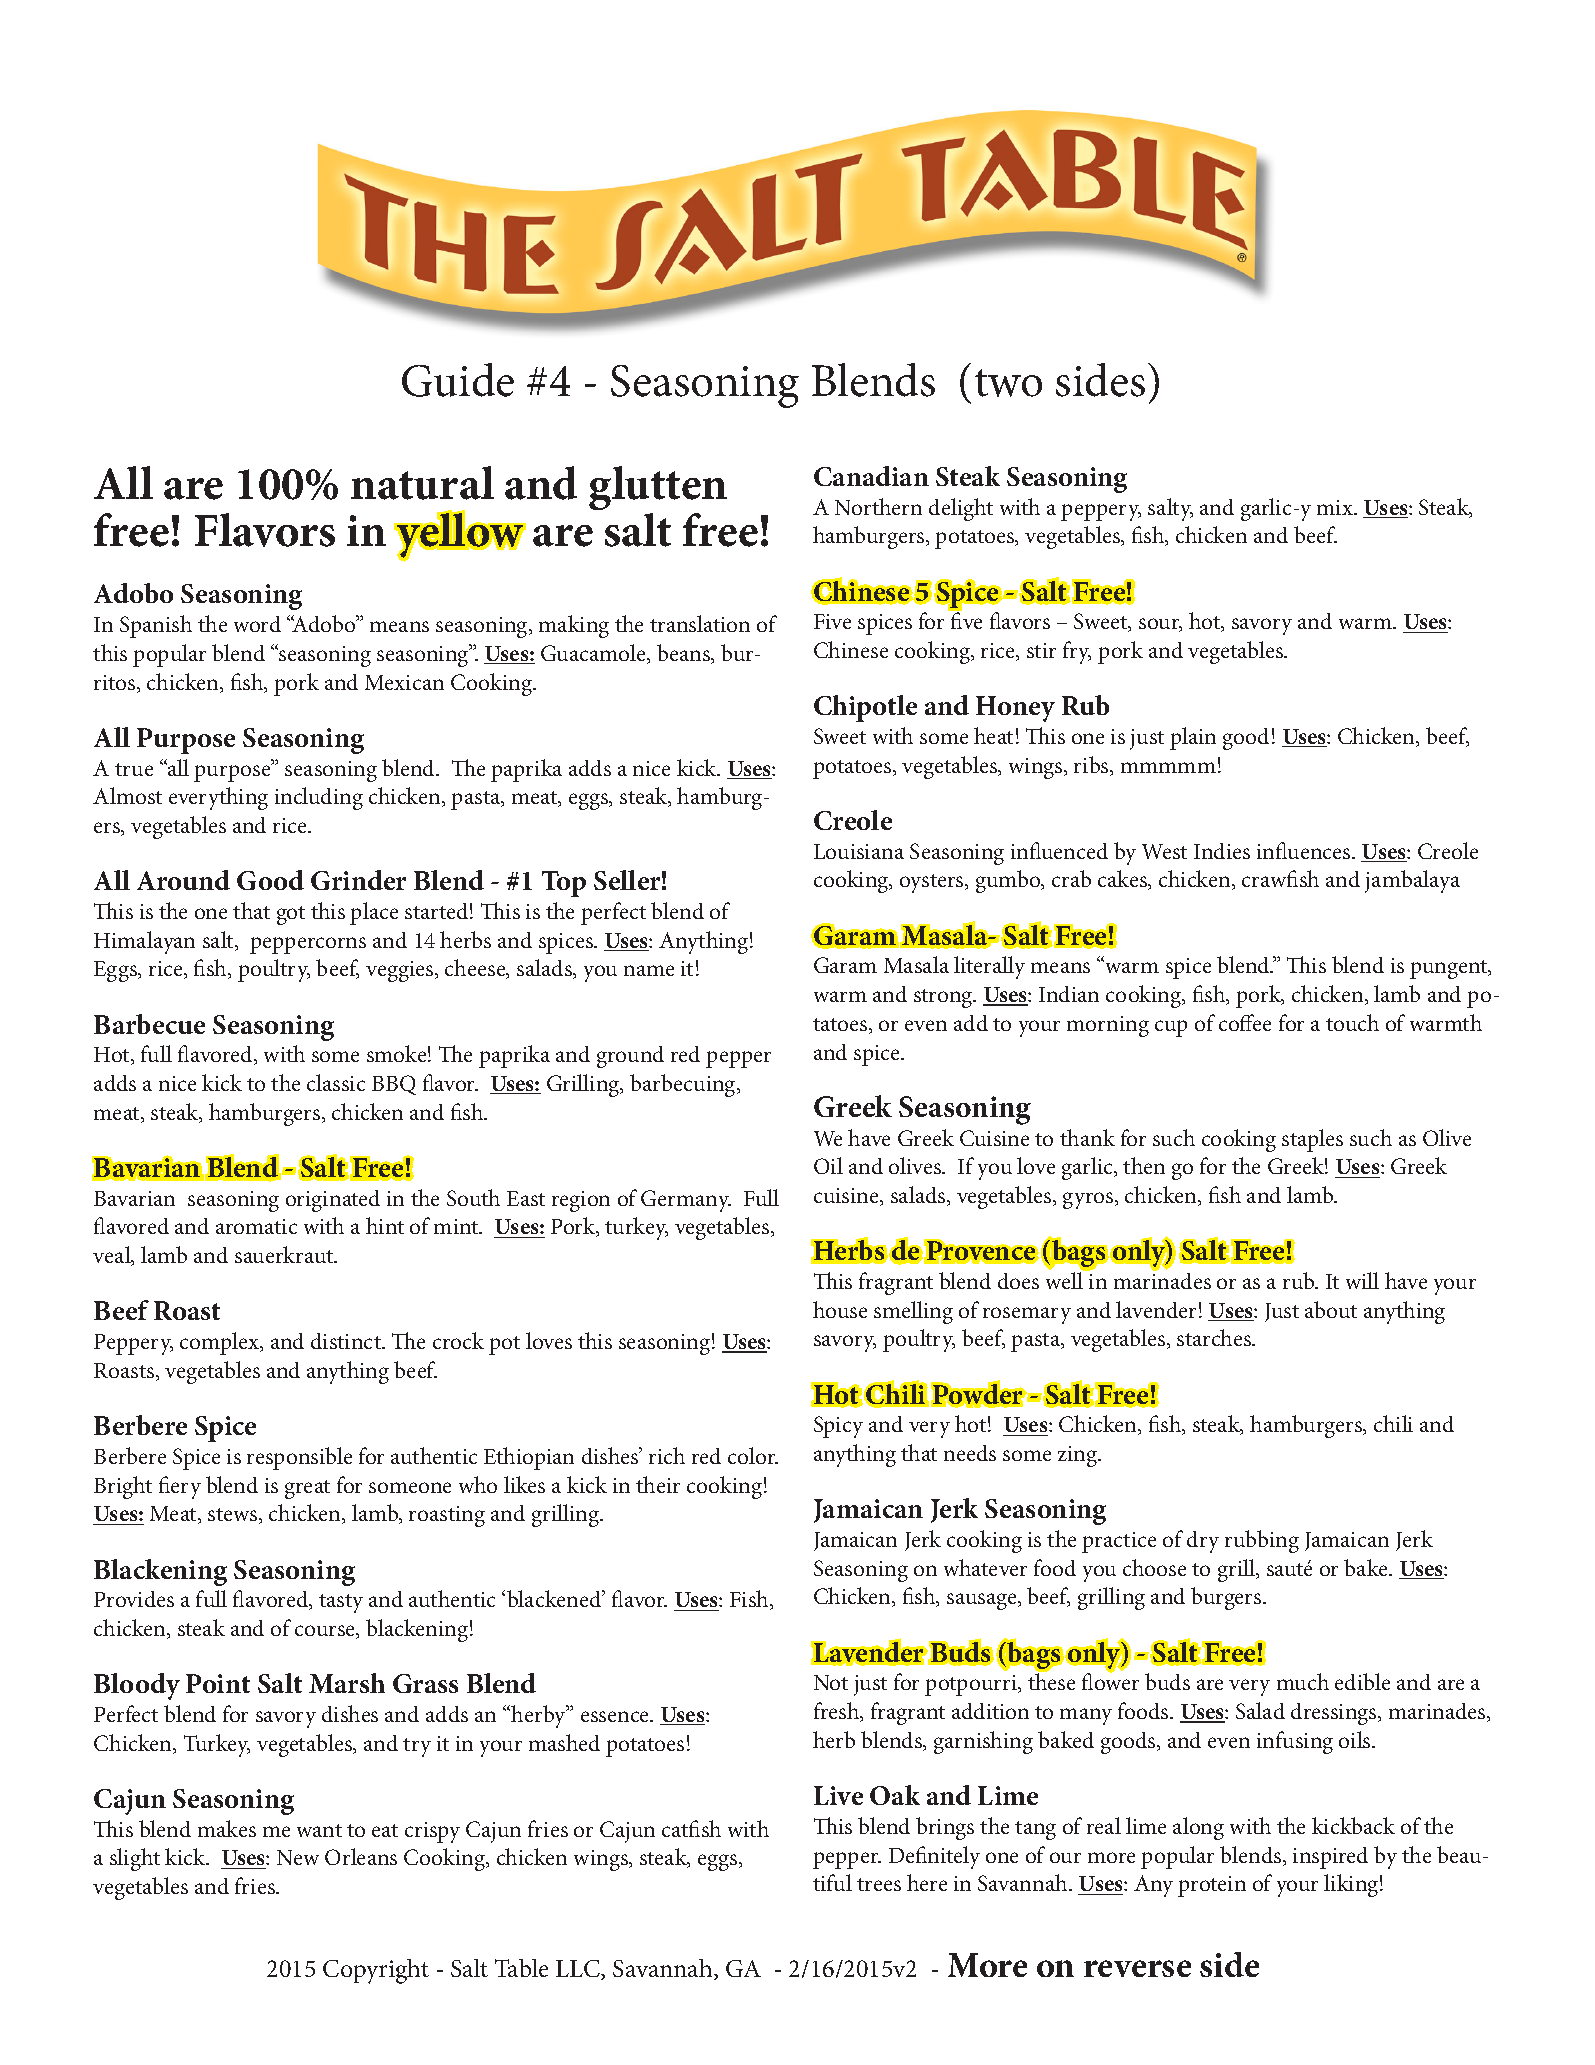 The height and width of the image is (2065, 1595). Describe the element at coordinates (307, 1489) in the image. I see `great` at that location.
